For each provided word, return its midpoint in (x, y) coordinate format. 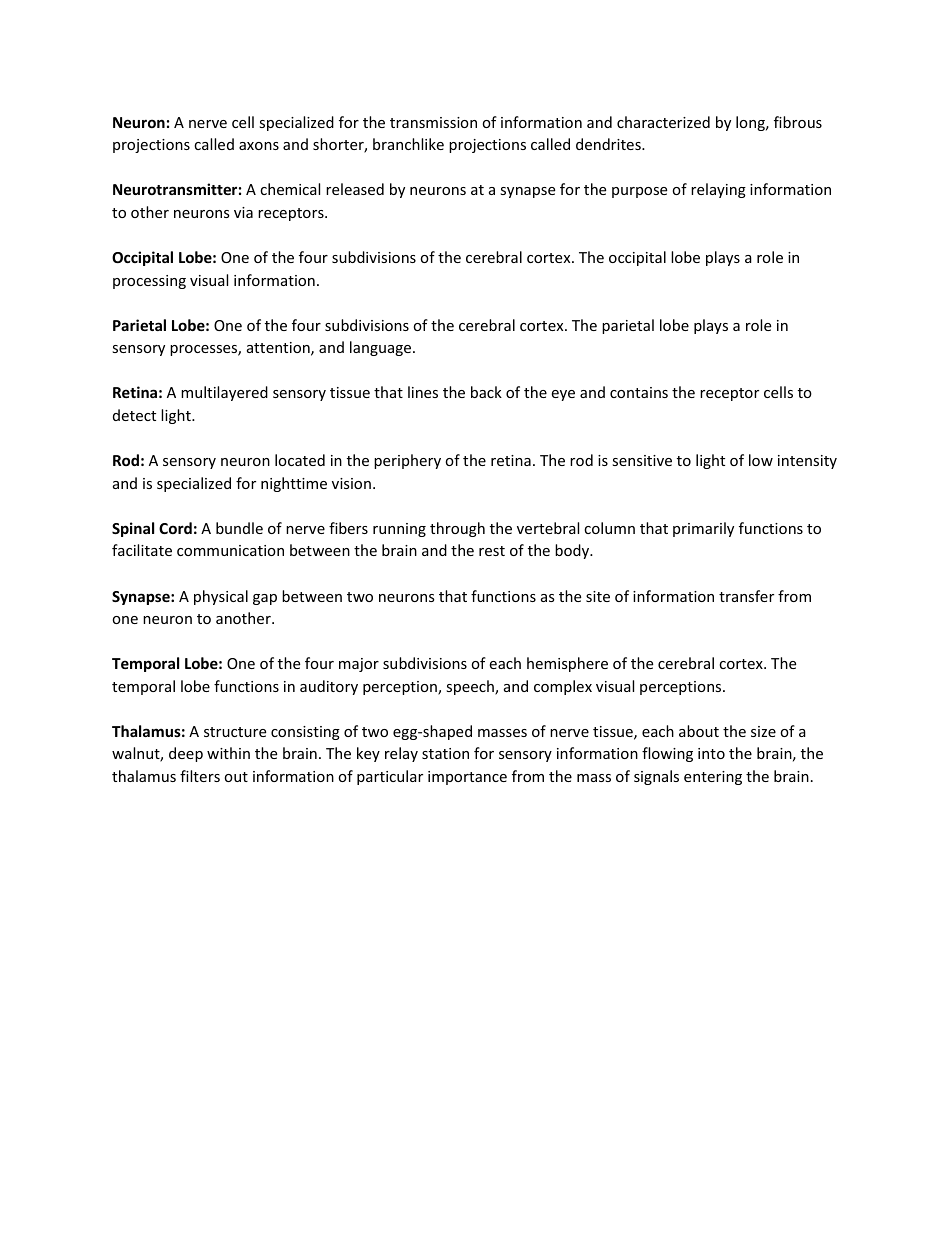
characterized (663, 122)
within (228, 753)
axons (259, 146)
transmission (433, 122)
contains (639, 392)
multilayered (224, 393)
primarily (703, 529)
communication (230, 550)
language (382, 348)
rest (492, 551)
